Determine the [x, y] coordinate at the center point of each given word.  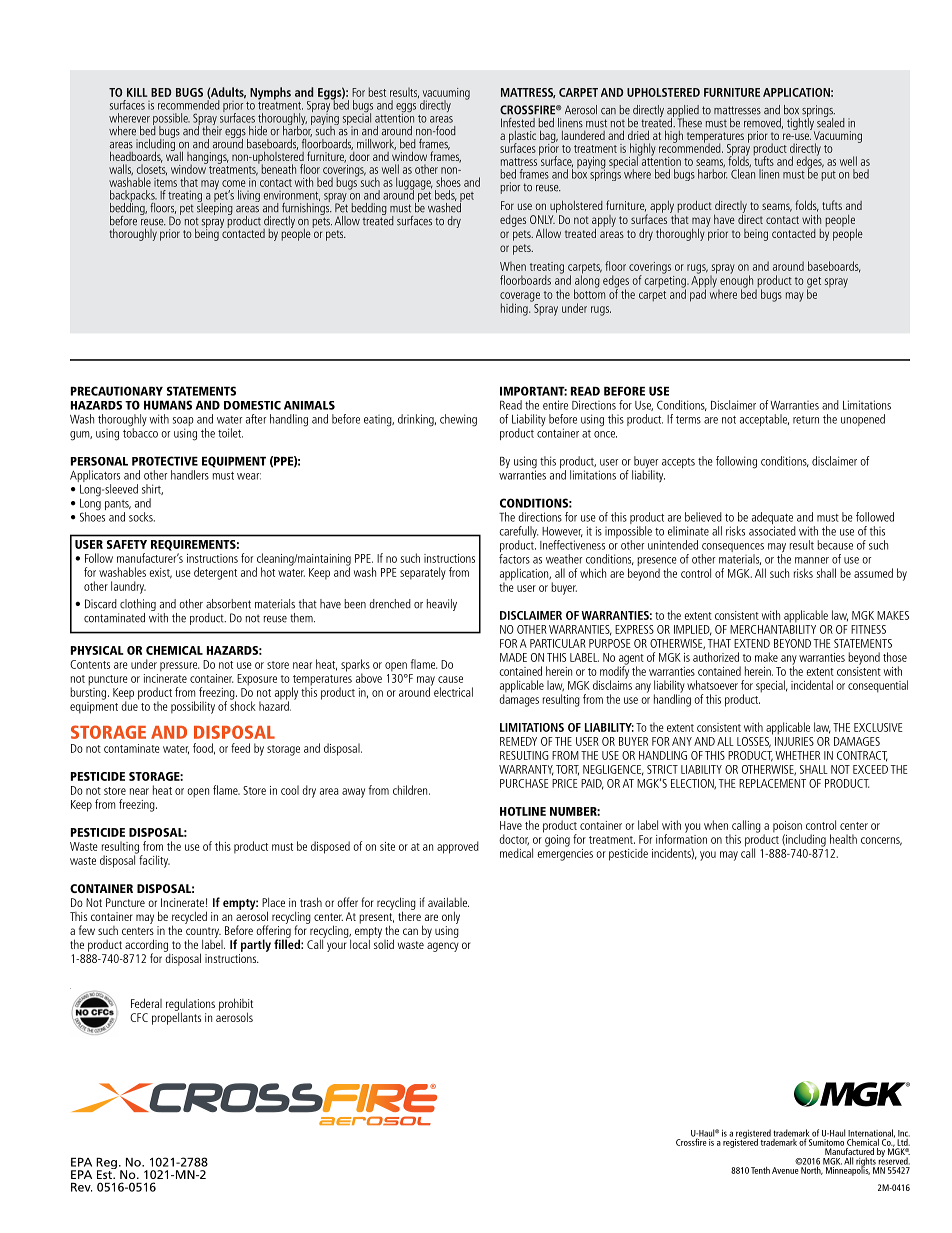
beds [446, 195]
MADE [513, 657]
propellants [176, 1017]
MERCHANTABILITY [773, 628]
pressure [179, 667]
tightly [801, 123]
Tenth [760, 1170]
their [212, 129]
